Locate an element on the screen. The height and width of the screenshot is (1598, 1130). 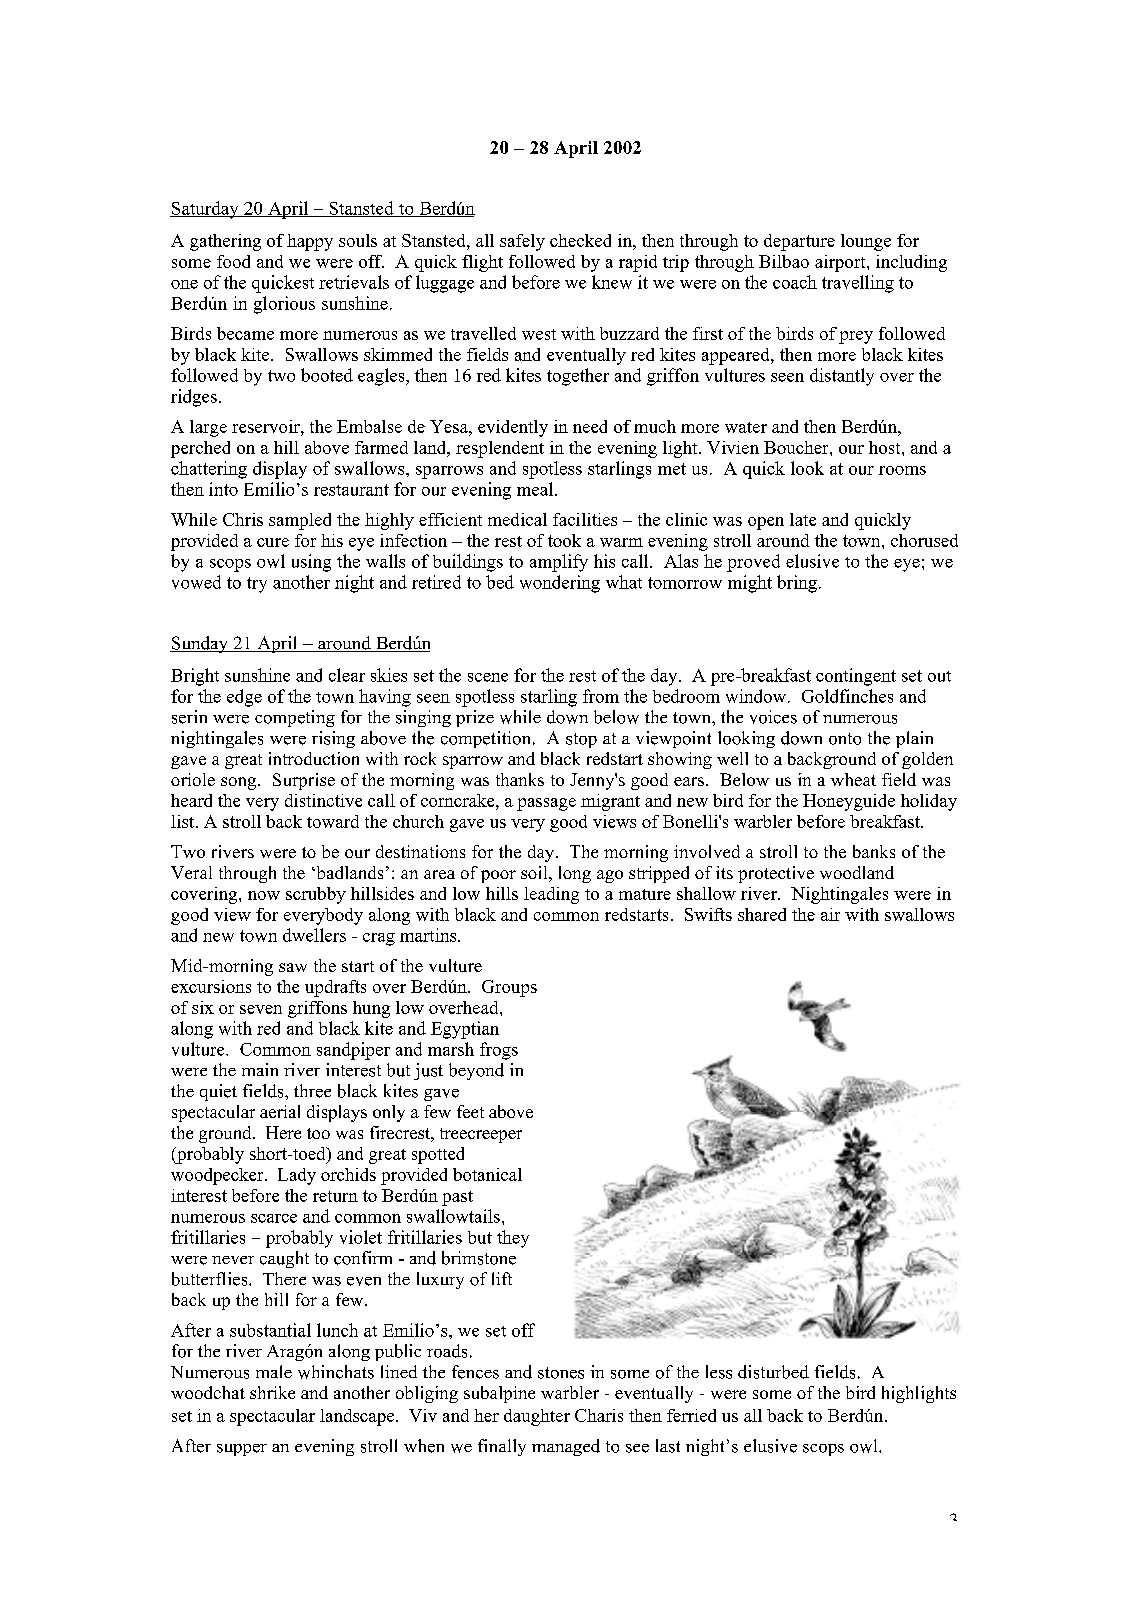
daughter is located at coordinates (537, 1417).
